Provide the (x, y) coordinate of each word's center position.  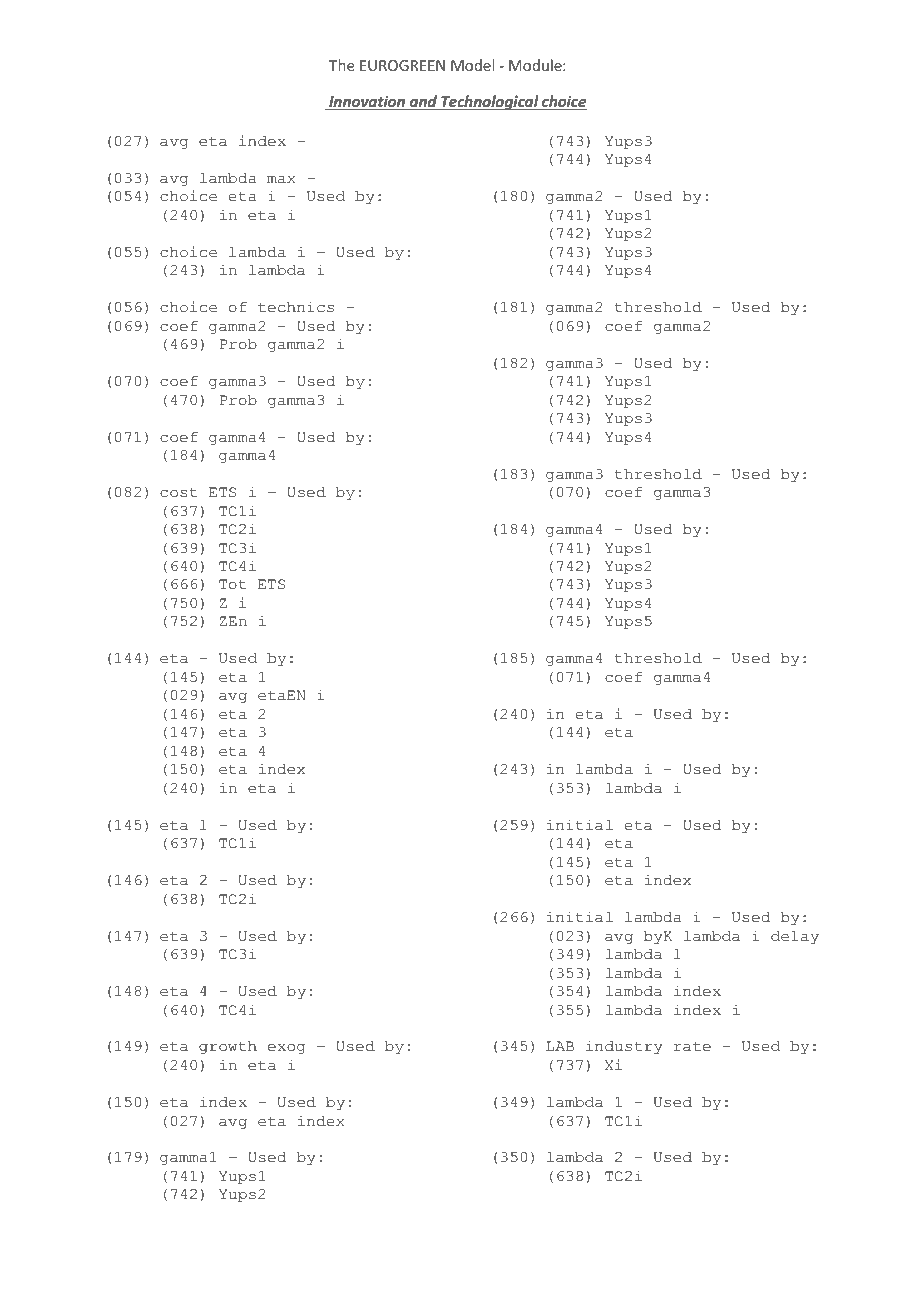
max (281, 180)
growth (228, 1047)
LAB (560, 1046)
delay (795, 937)
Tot (232, 584)
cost (178, 493)
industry (624, 1047)
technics (296, 307)
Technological (490, 102)
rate (692, 1047)
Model (472, 65)
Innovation (367, 102)
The (341, 65)
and (423, 102)
